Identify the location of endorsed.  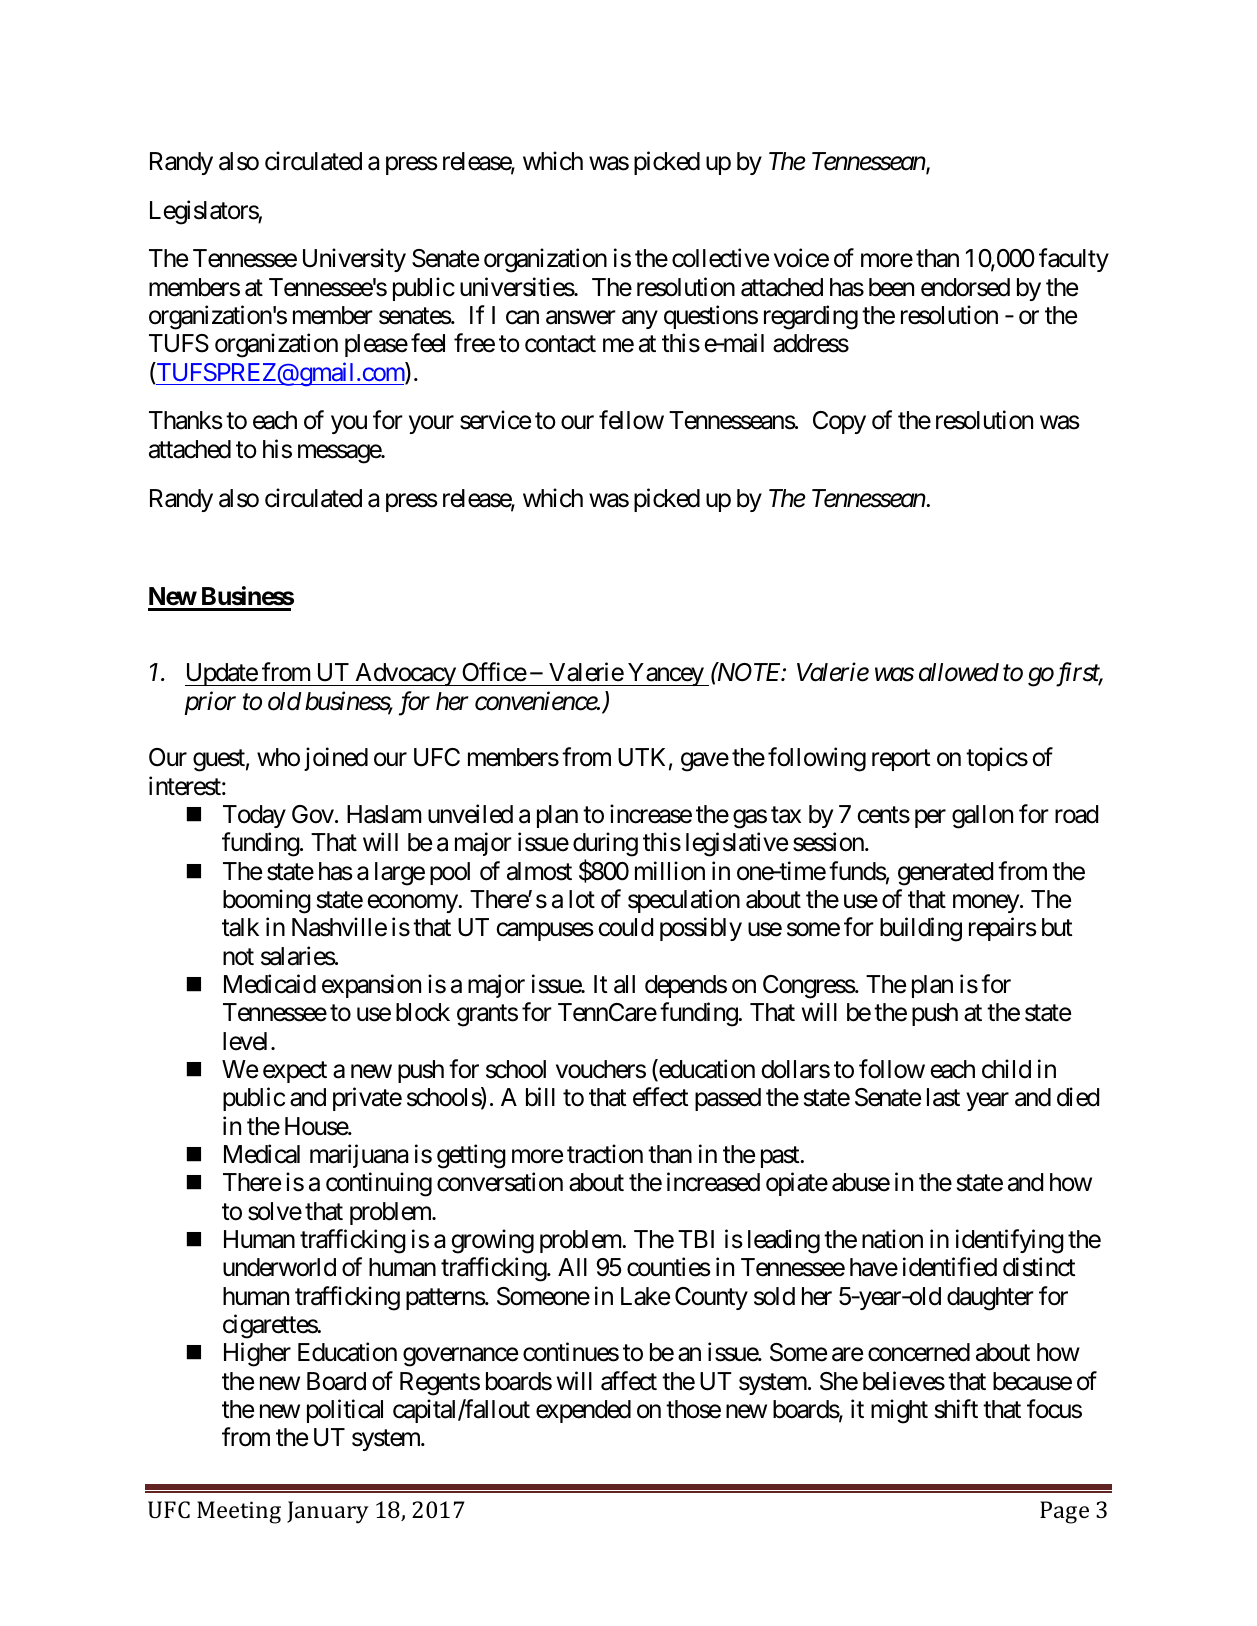
(965, 287).
